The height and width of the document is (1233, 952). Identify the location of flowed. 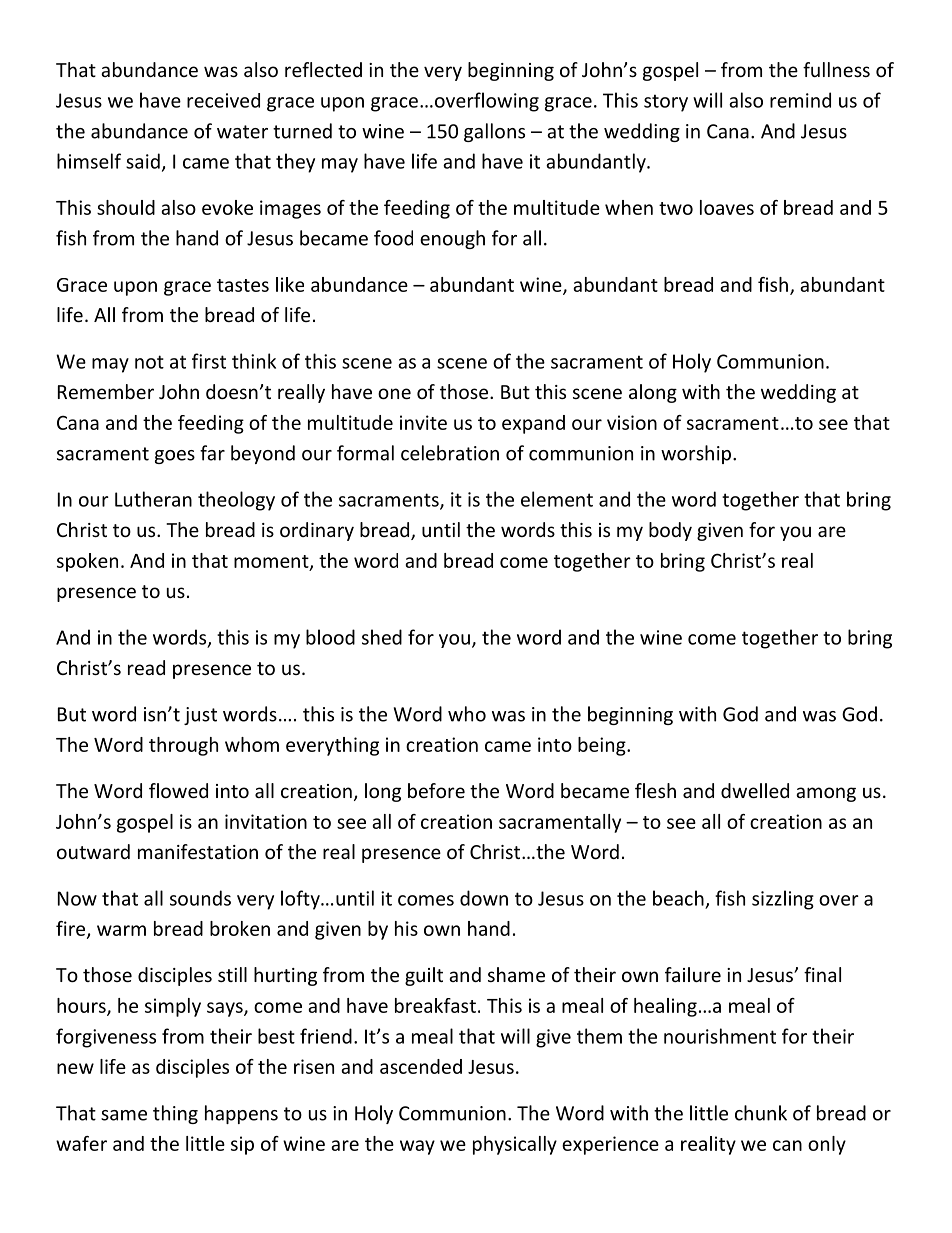
(178, 790).
